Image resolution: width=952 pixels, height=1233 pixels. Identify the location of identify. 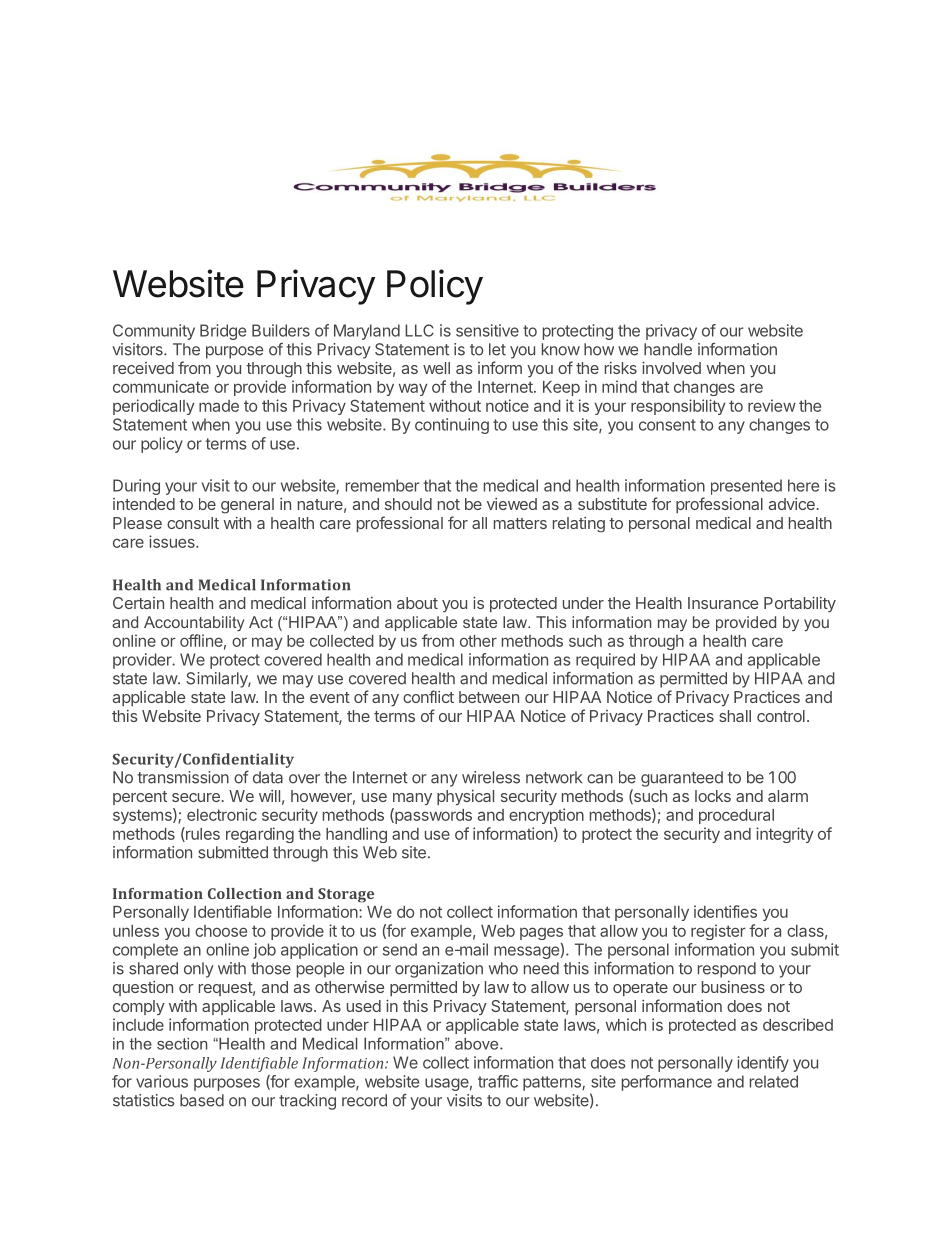
(763, 1064).
